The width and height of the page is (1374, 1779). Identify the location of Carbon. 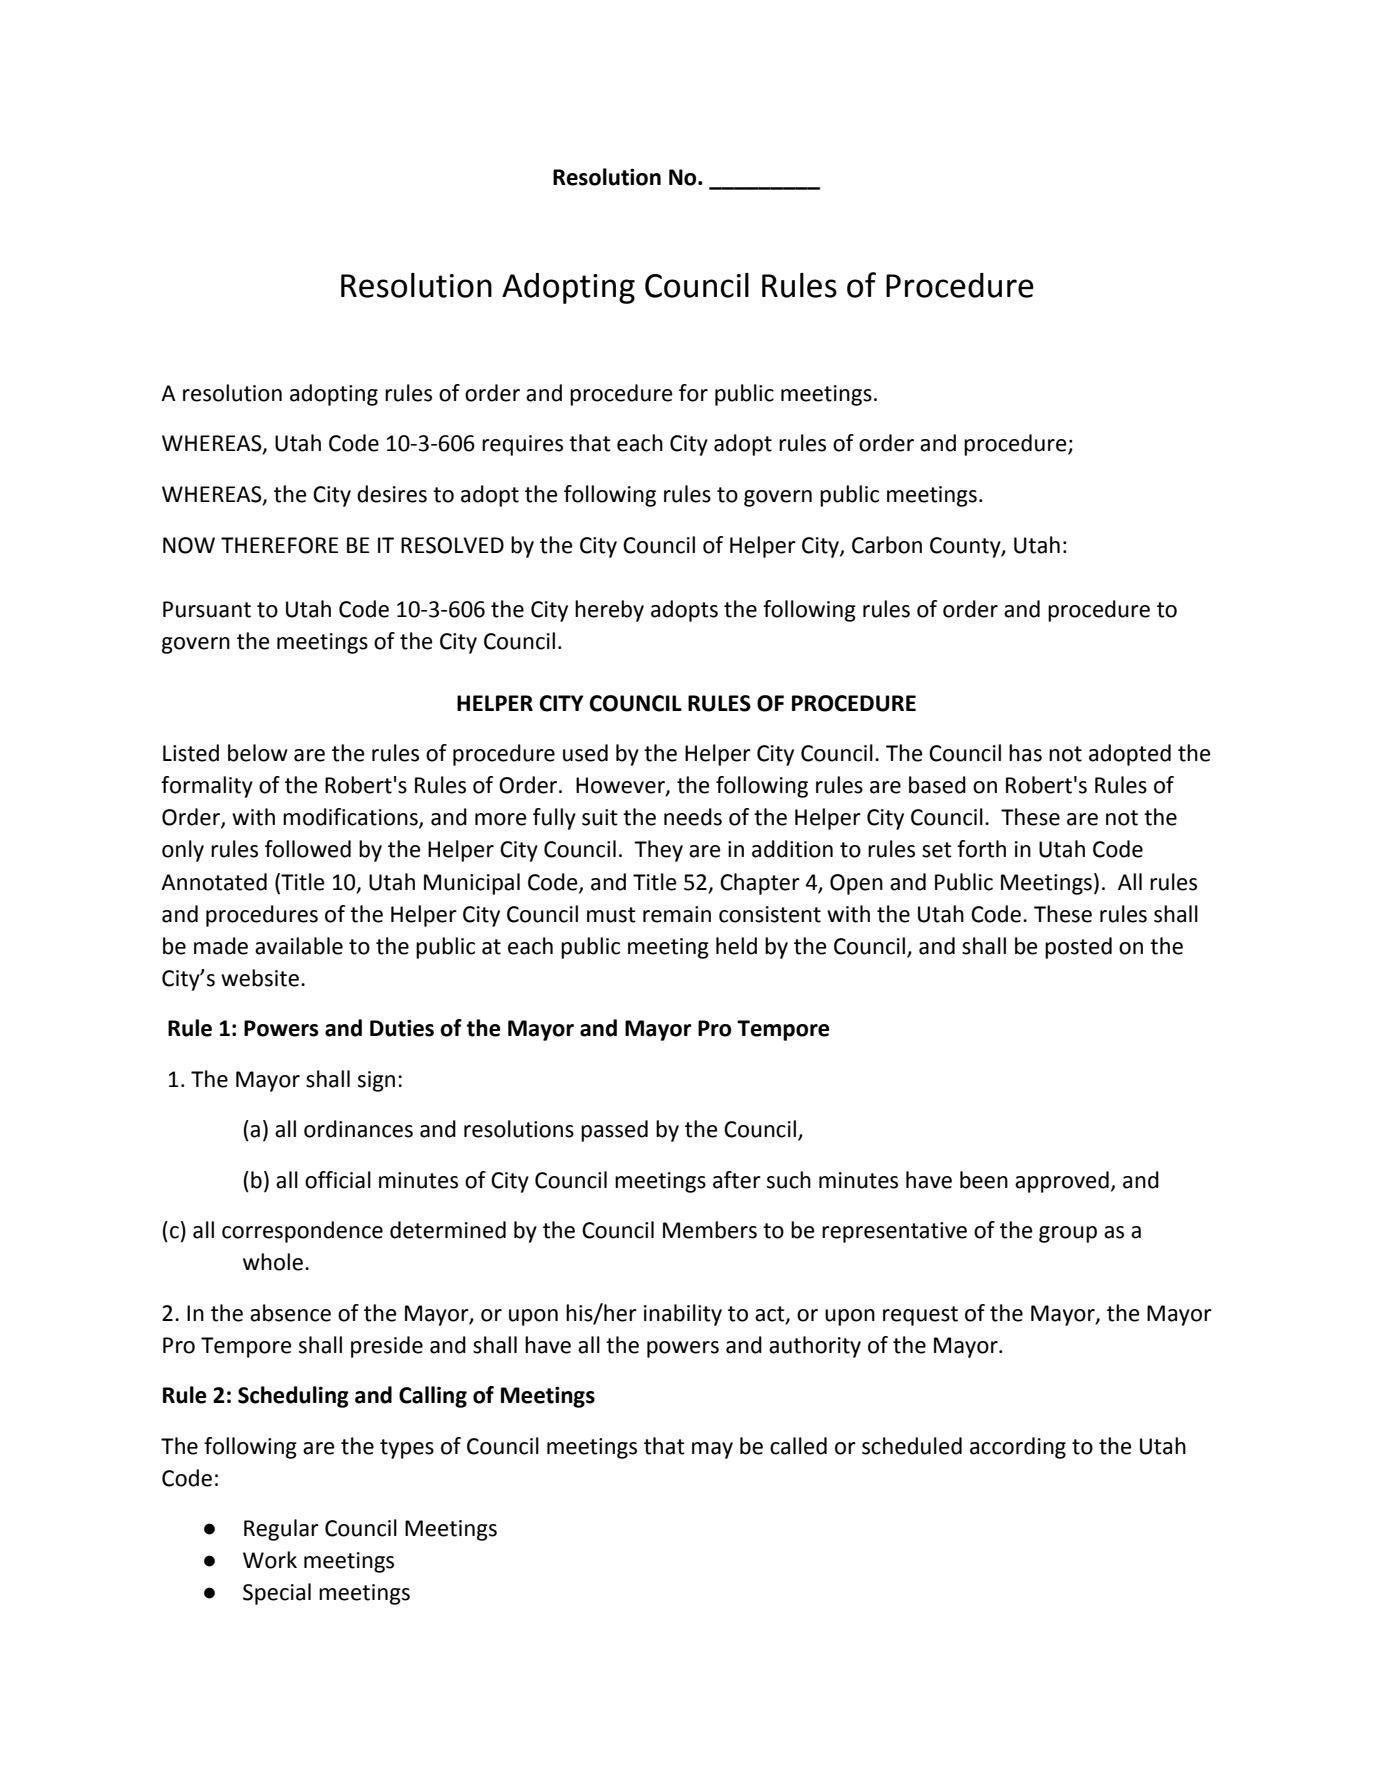
(887, 545).
